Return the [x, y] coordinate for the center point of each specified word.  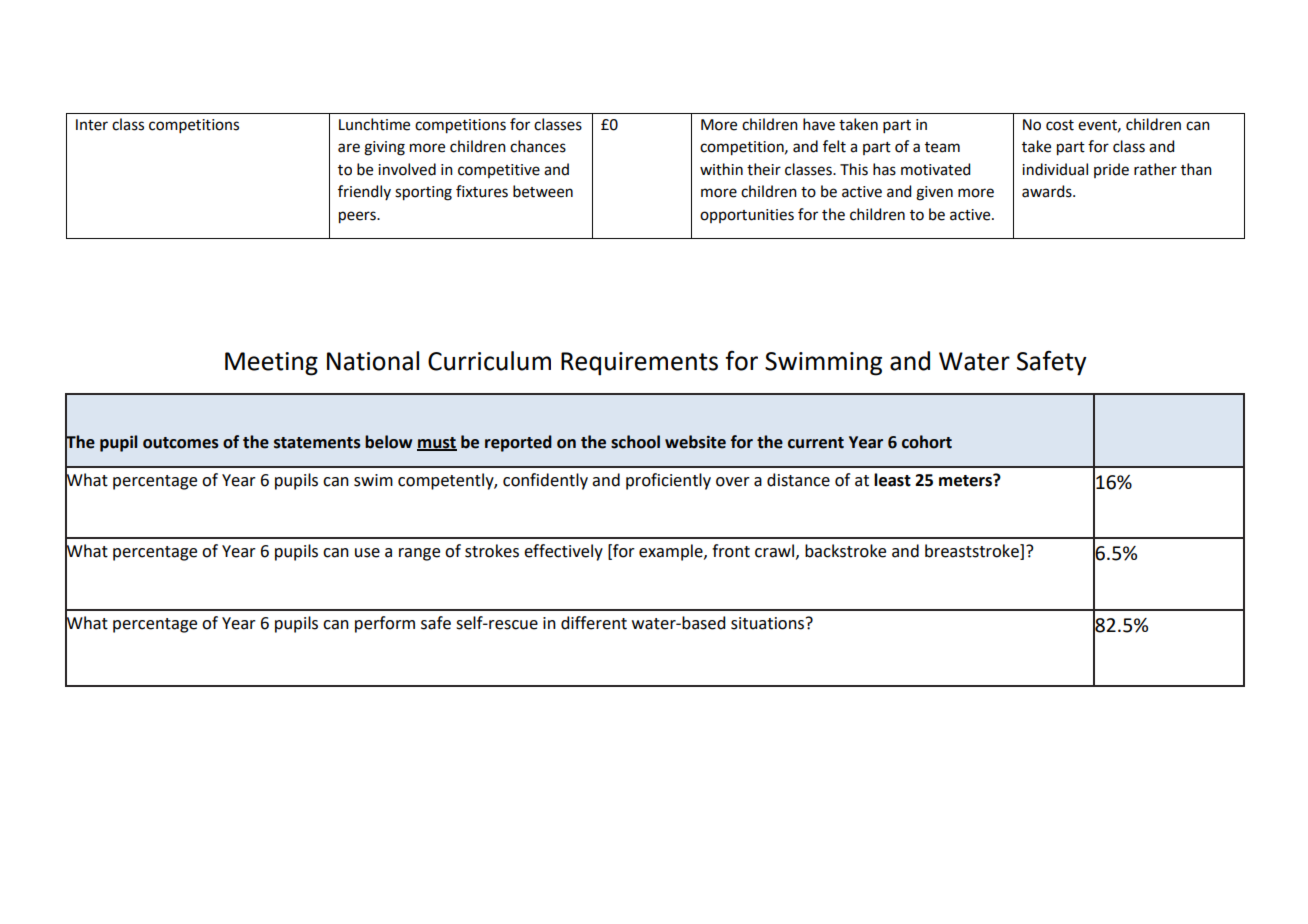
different [594, 623]
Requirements [639, 364]
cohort [927, 442]
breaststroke [973, 552]
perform [385, 624]
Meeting [271, 364]
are [349, 148]
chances [538, 146]
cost [1060, 125]
